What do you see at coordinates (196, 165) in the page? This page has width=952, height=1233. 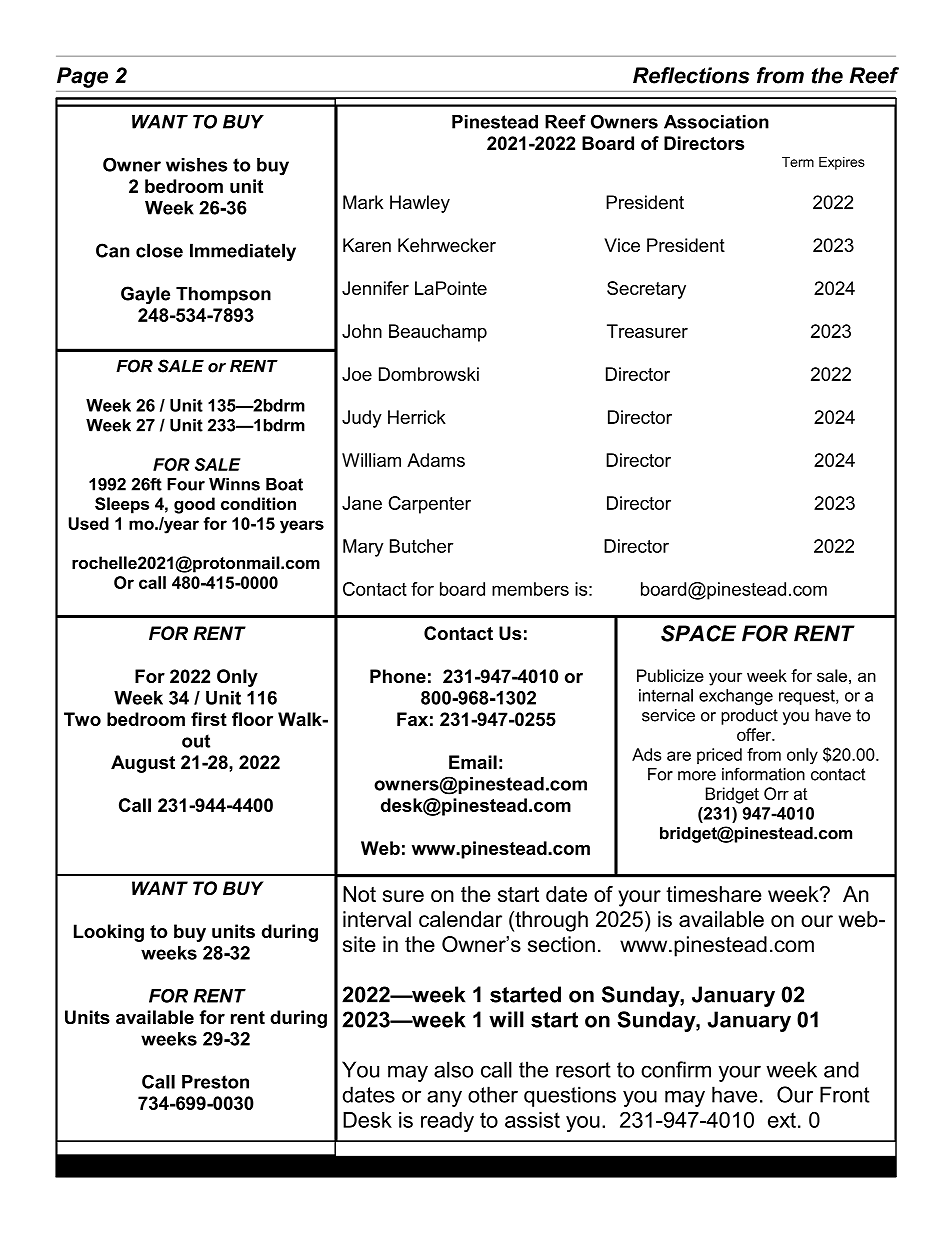 I see `wishes` at bounding box center [196, 165].
